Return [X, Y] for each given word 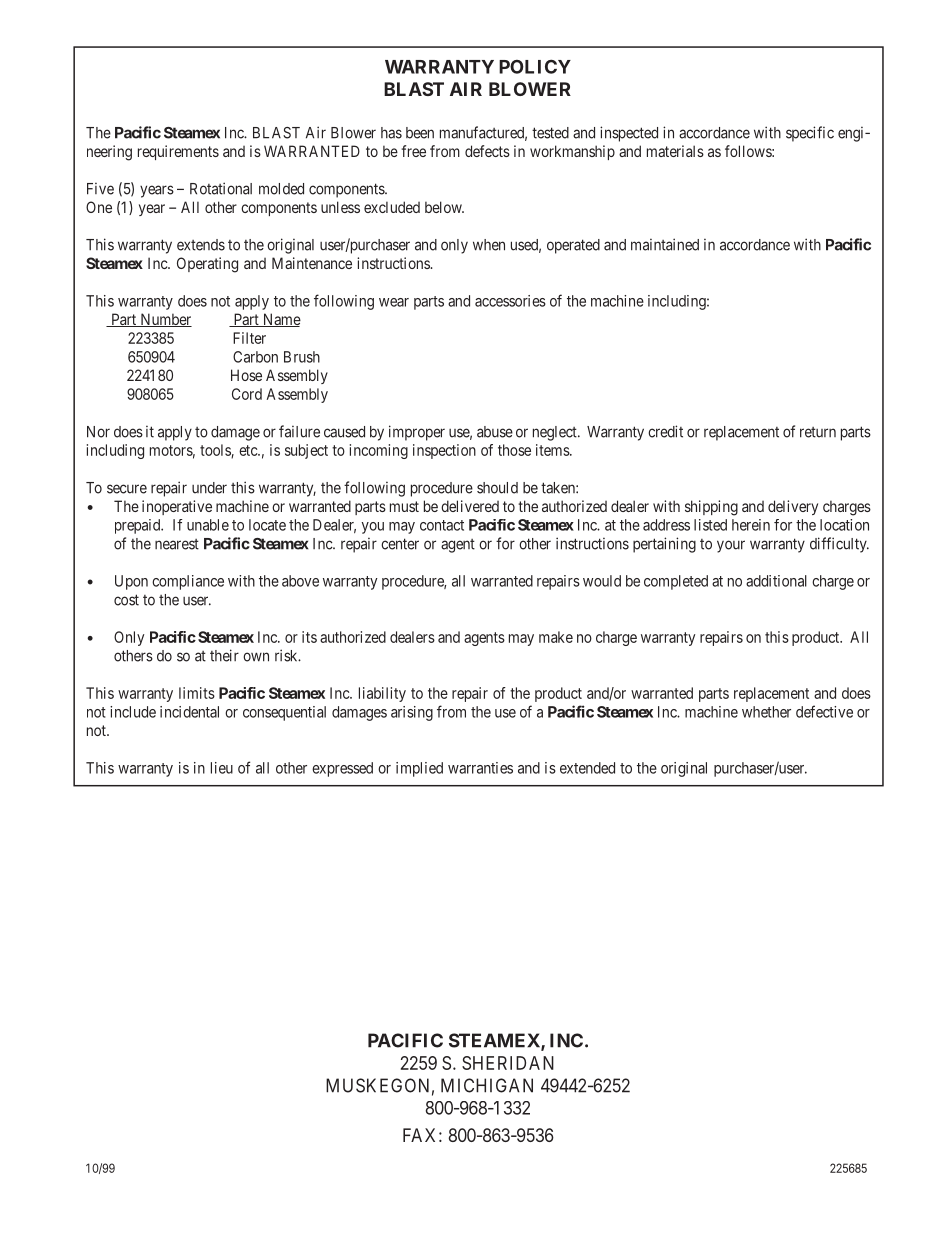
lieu [222, 768]
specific [810, 134]
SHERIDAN [508, 1063]
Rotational [221, 188]
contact [442, 525]
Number [165, 320]
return [818, 432]
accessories [510, 301]
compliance [188, 582]
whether [766, 712]
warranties [480, 768]
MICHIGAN [487, 1085]
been [420, 133]
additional [776, 581]
